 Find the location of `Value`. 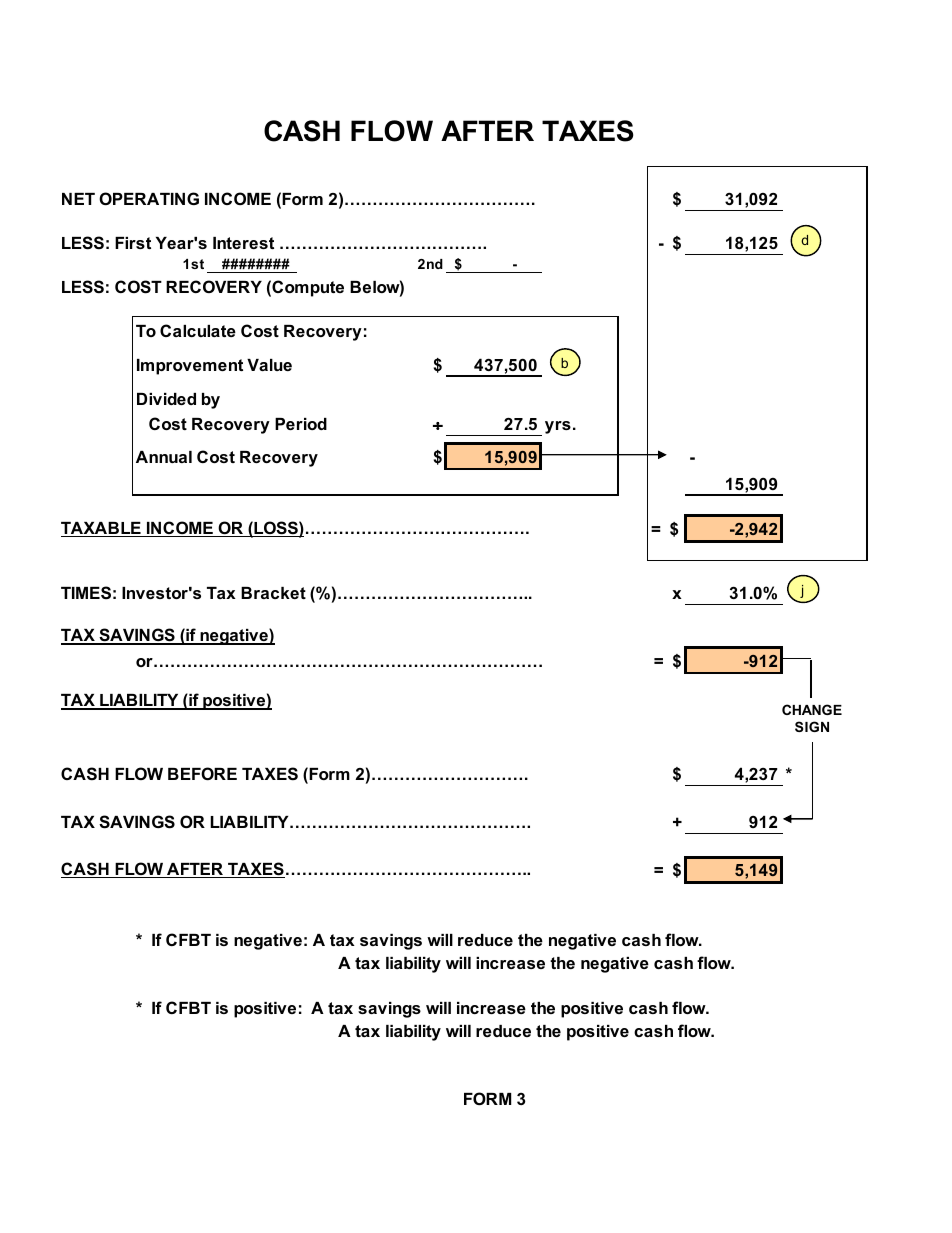

Value is located at coordinates (269, 365).
